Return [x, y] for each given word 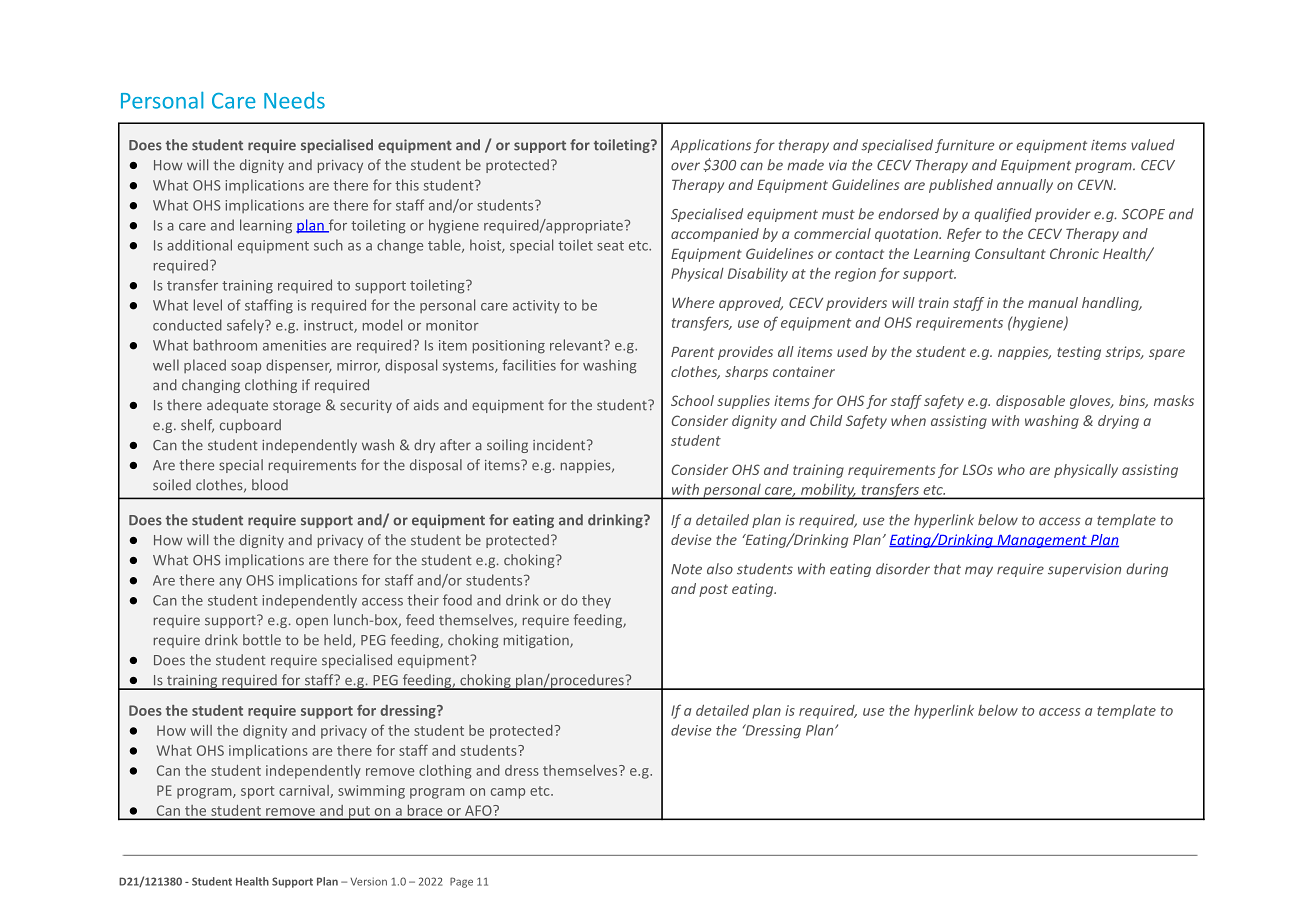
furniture [965, 146]
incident [560, 445]
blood [270, 485]
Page [461, 882]
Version [368, 881]
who [1011, 469]
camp [508, 793]
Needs [294, 100]
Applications [710, 146]
